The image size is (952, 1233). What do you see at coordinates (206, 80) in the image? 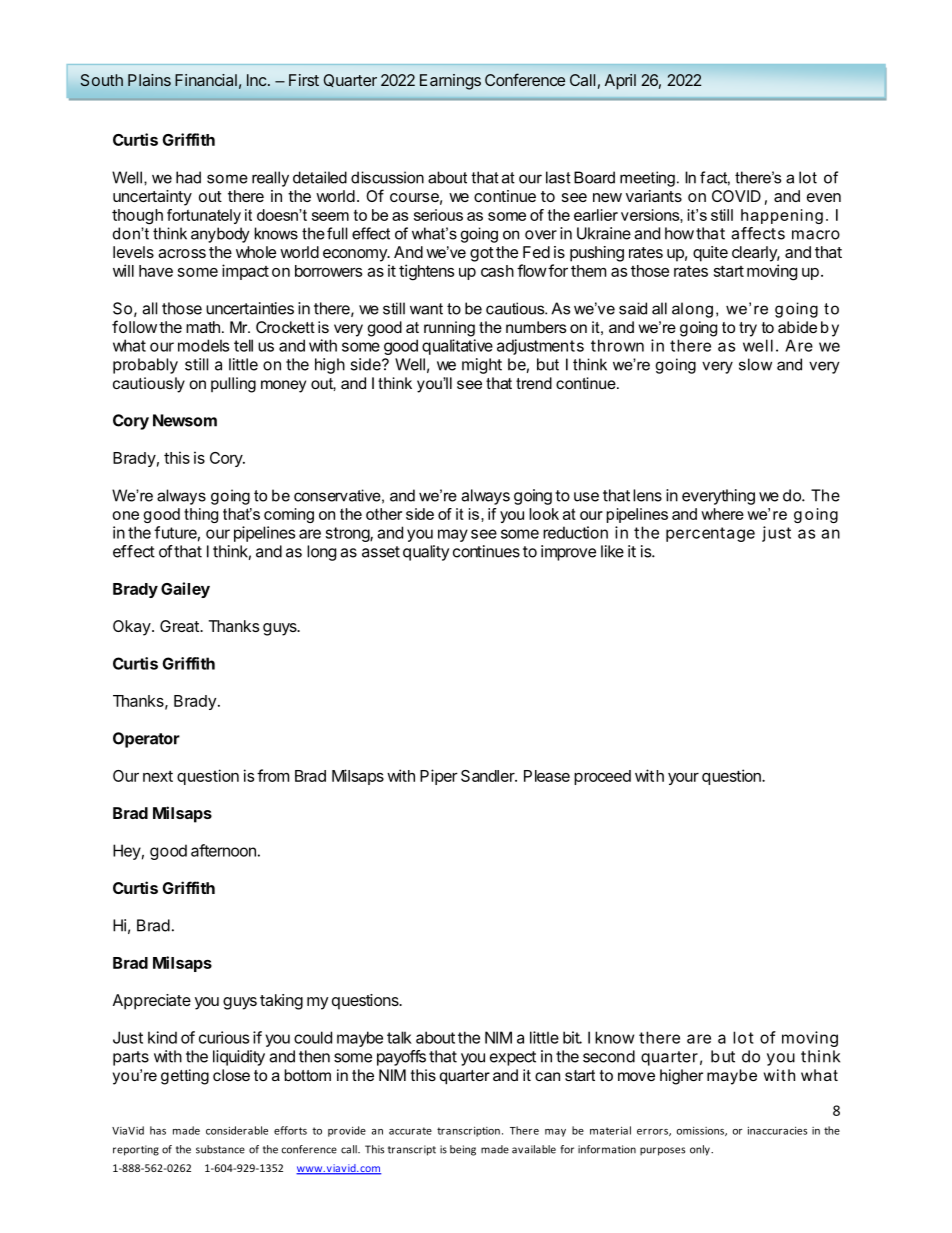
I see `Financial` at bounding box center [206, 80].
